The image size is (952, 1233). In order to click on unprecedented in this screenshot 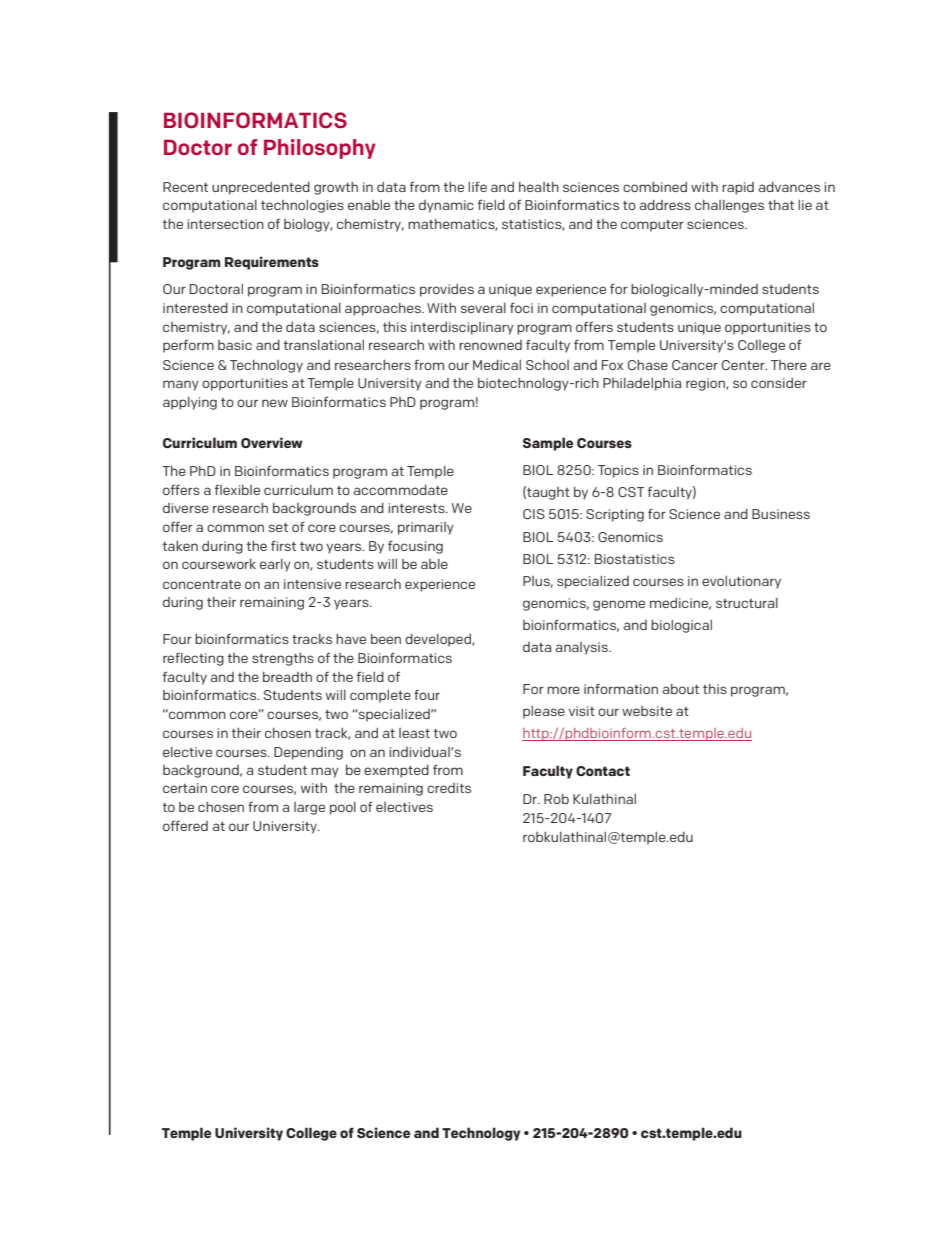, I will do `click(261, 188)`.
